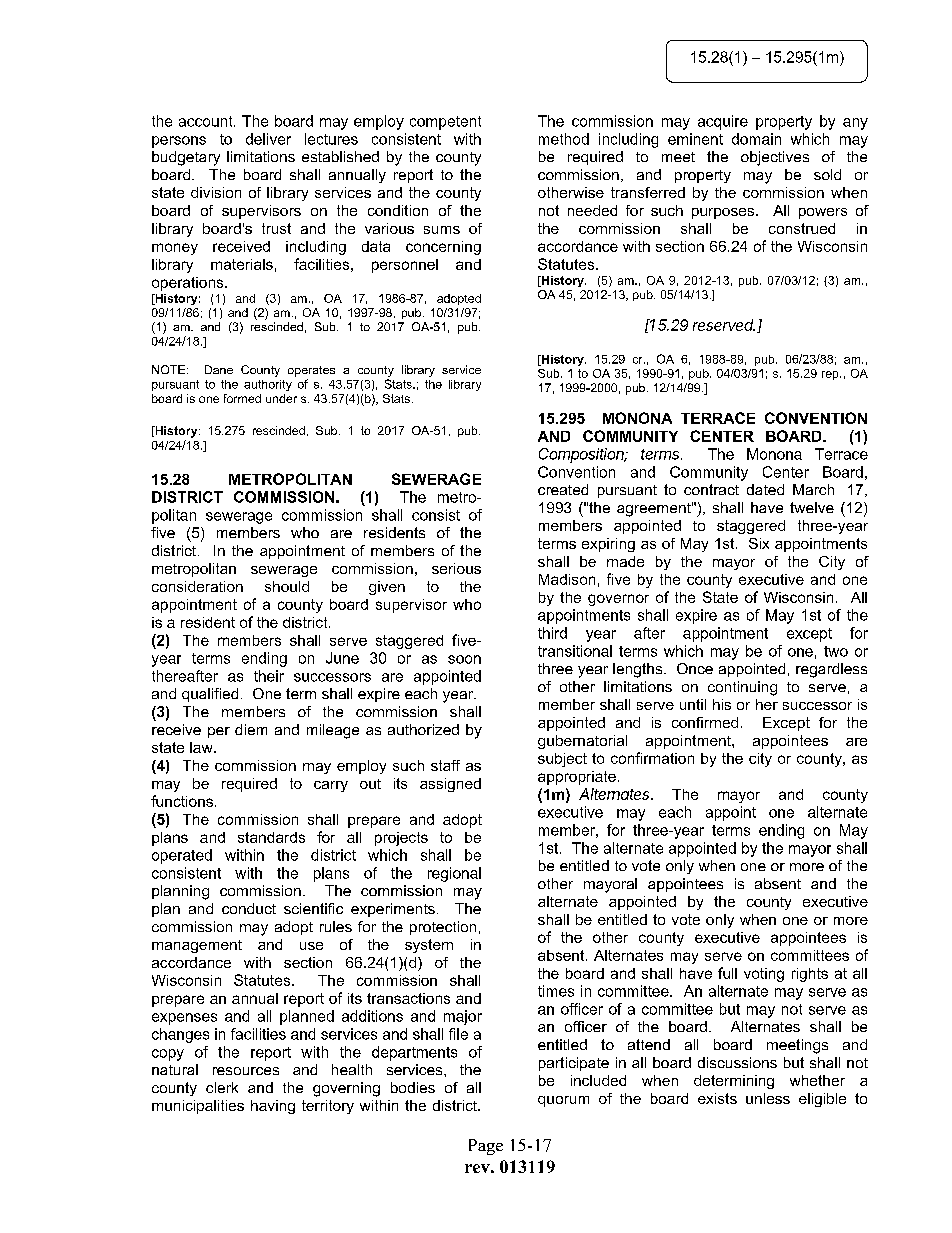 Image resolution: width=952 pixels, height=1233 pixels. I want to click on Page, so click(486, 1147).
